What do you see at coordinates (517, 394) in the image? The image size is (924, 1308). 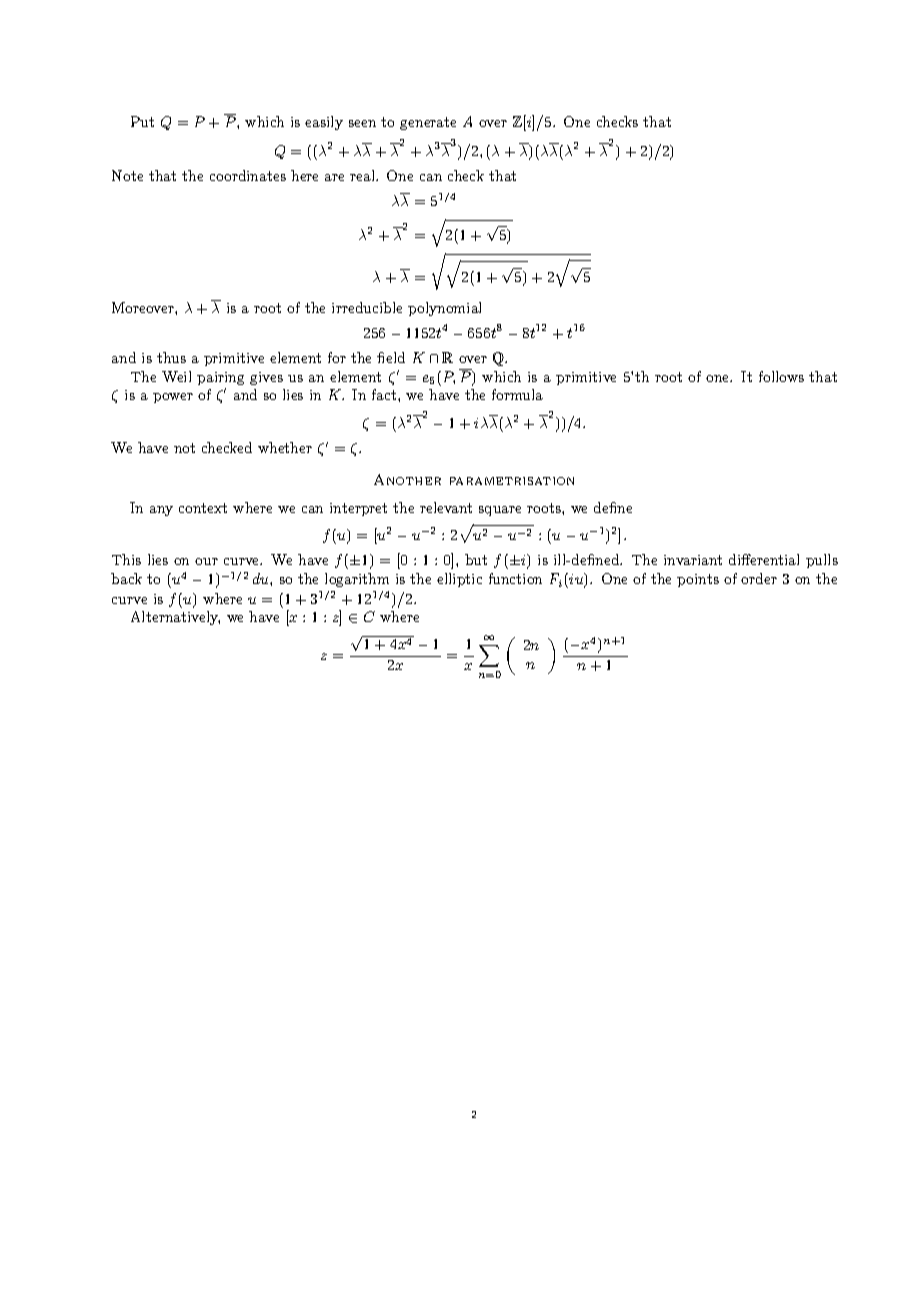 I see `formula` at bounding box center [517, 394].
